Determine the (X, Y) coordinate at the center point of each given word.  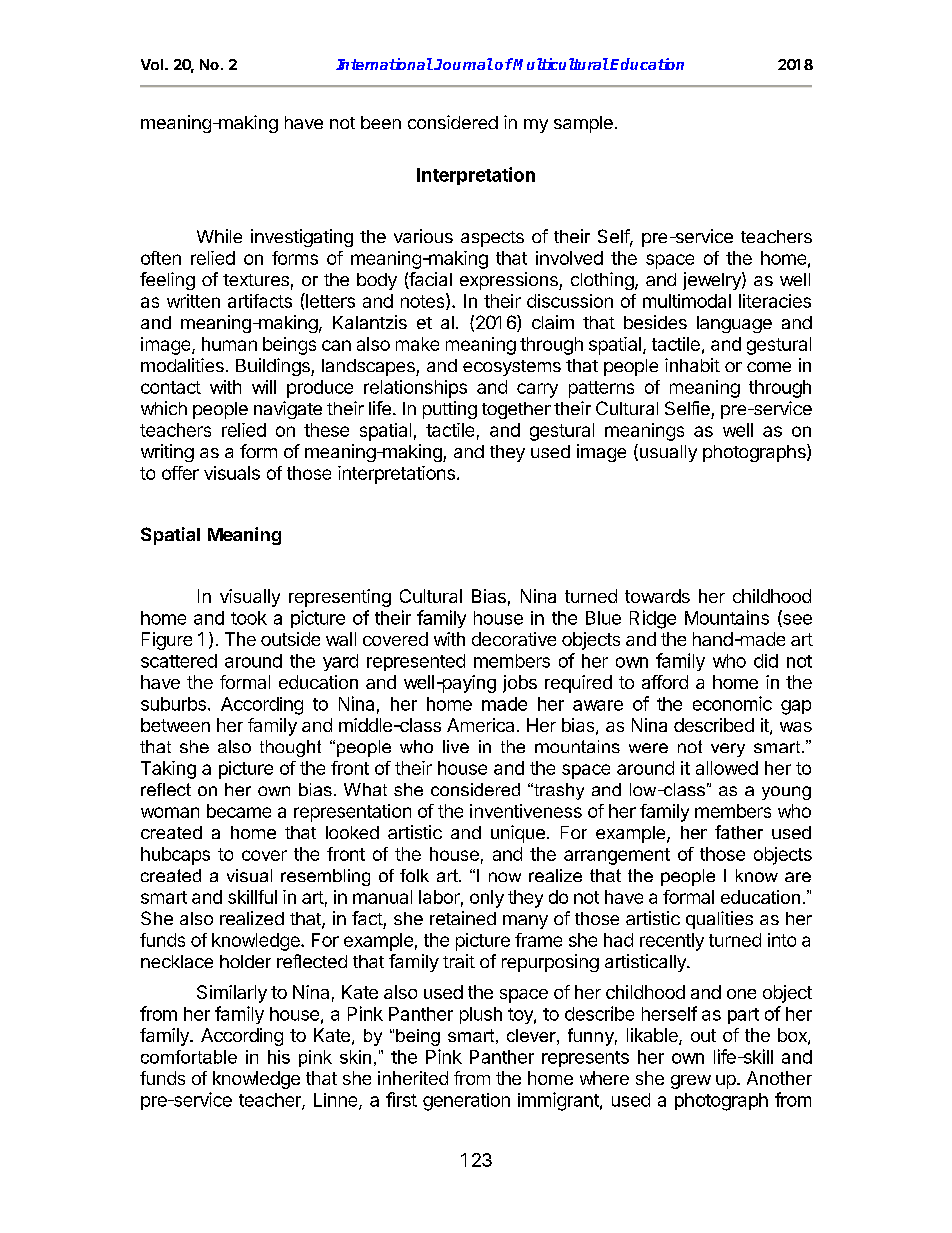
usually (667, 453)
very (728, 750)
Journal (462, 64)
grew (691, 1082)
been (381, 122)
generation (466, 1102)
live (456, 746)
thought (290, 748)
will (264, 387)
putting (450, 410)
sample (583, 124)
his (279, 1057)
